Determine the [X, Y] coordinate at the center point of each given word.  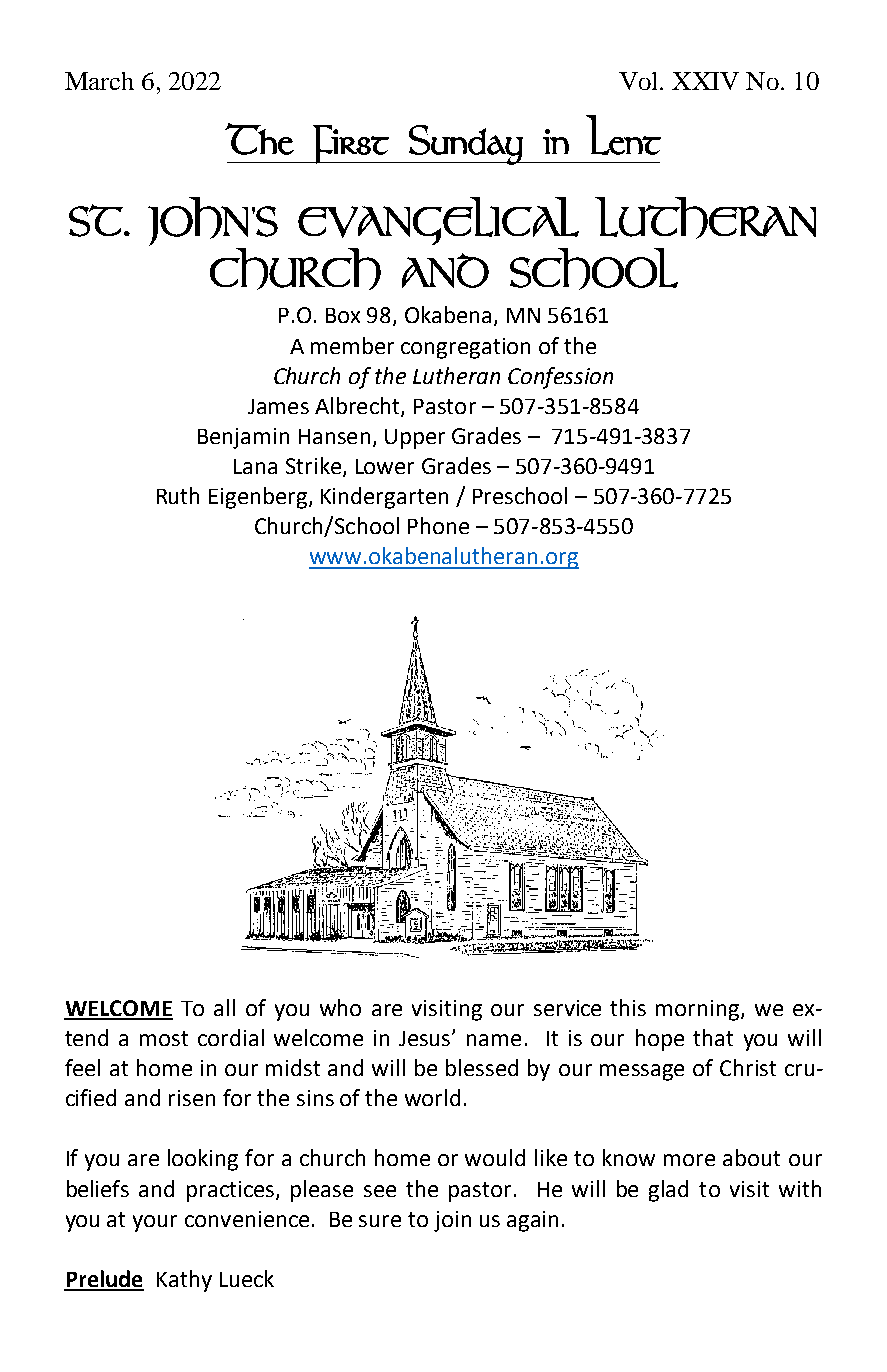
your [155, 1223]
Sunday [466, 145]
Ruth [178, 495]
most [164, 1038]
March [99, 81]
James [278, 406]
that [713, 1037]
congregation [465, 348]
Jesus [426, 1038]
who [340, 1007]
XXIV [705, 81]
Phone [438, 525]
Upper [415, 439]
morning [699, 1010]
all [224, 1007]
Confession [560, 378]
